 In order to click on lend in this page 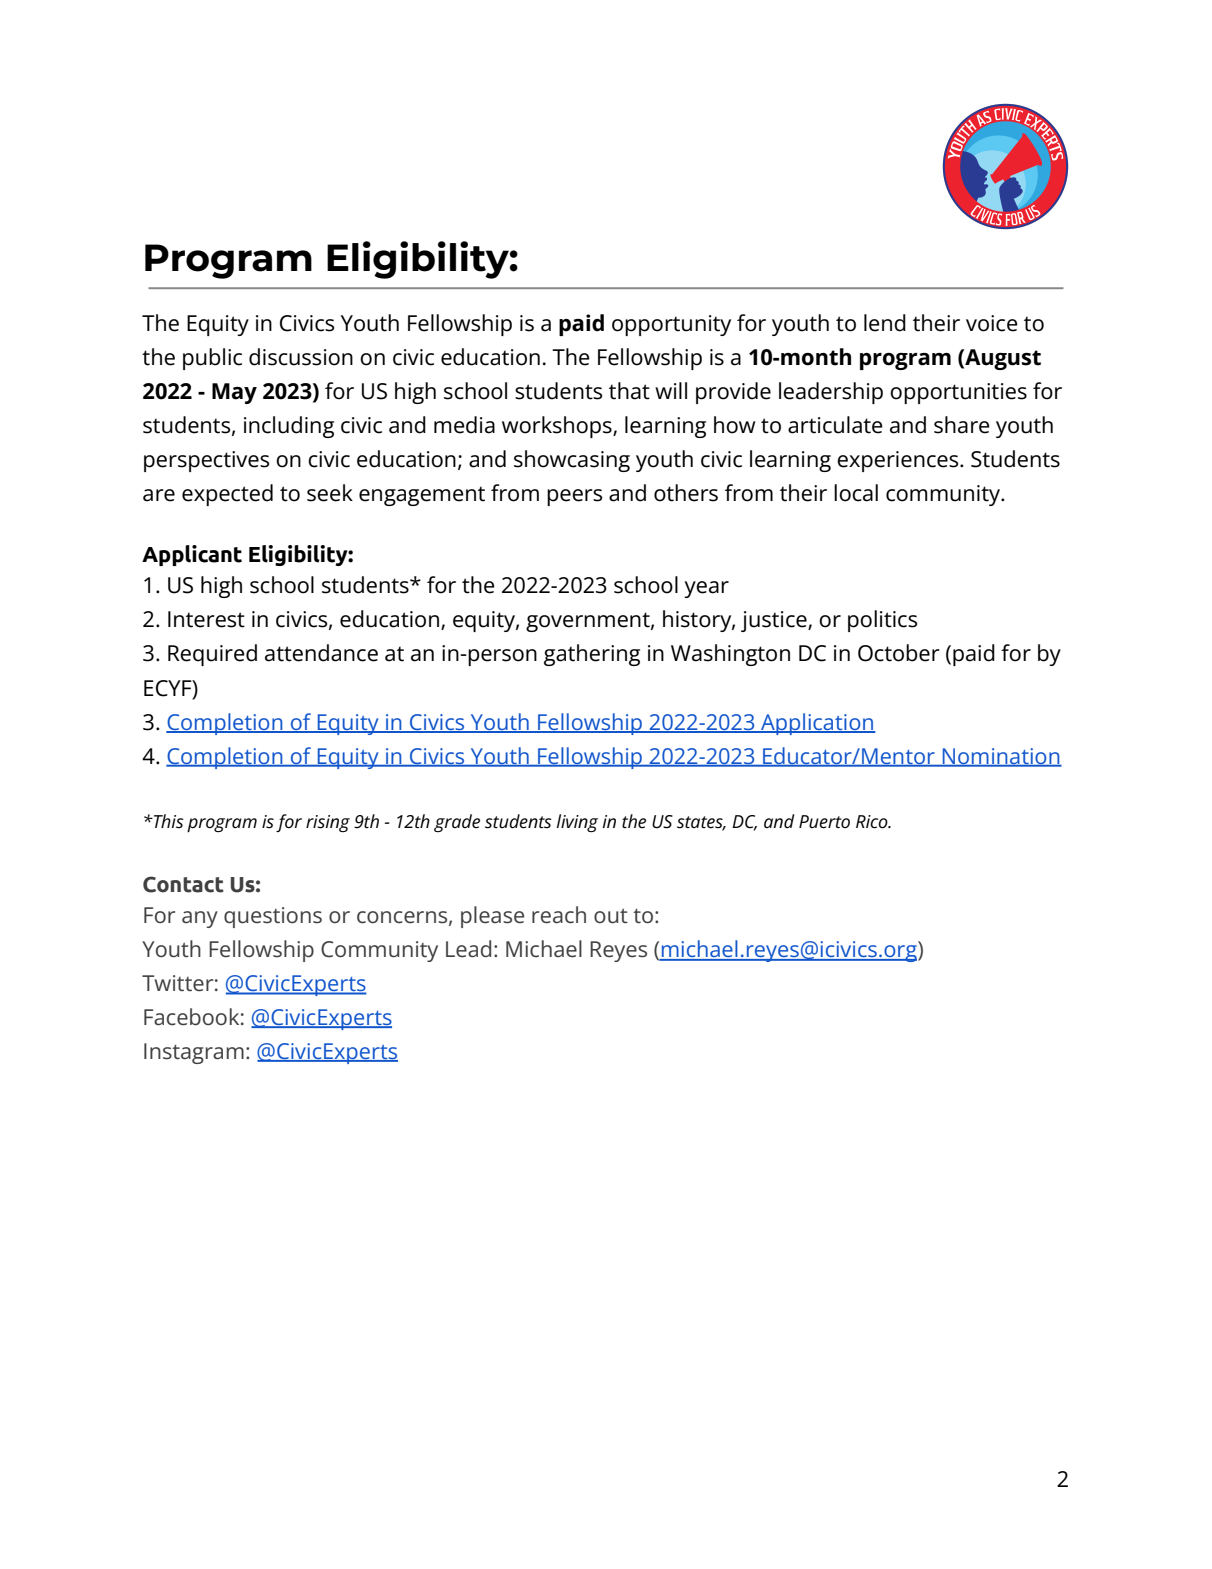, I will do `click(885, 323)`.
